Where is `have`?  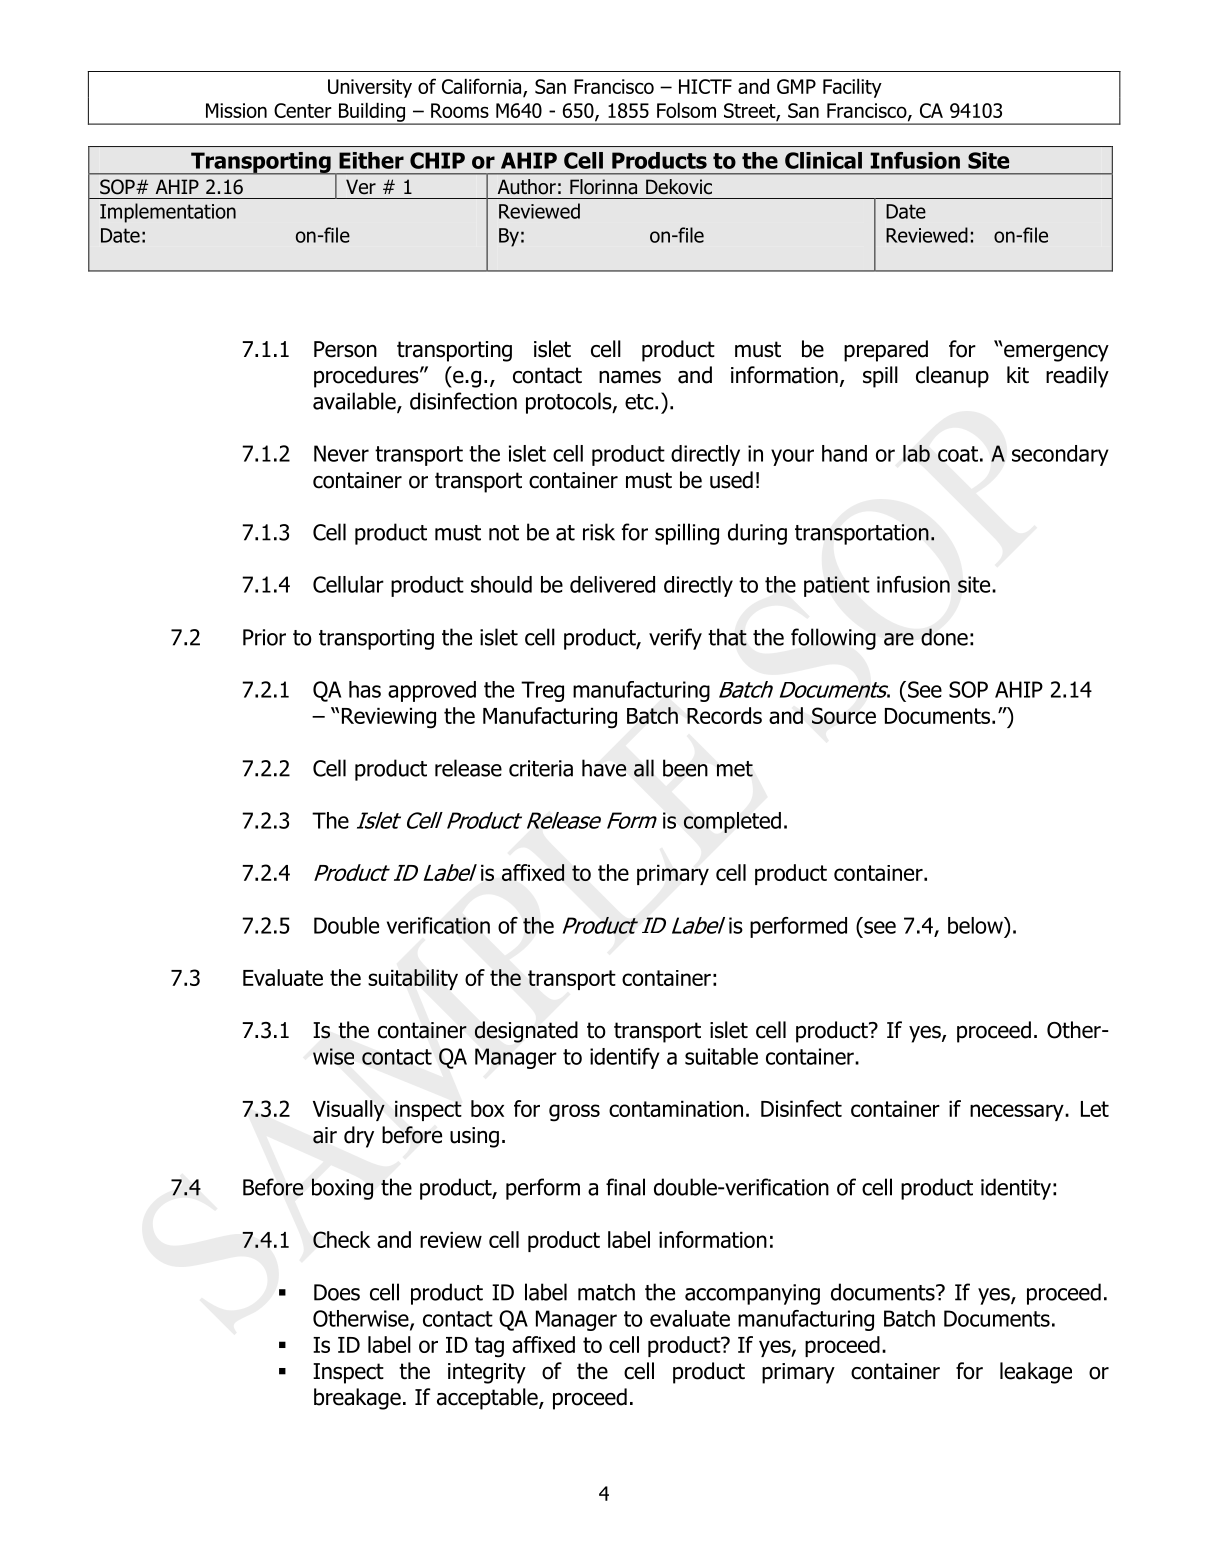
have is located at coordinates (604, 768).
